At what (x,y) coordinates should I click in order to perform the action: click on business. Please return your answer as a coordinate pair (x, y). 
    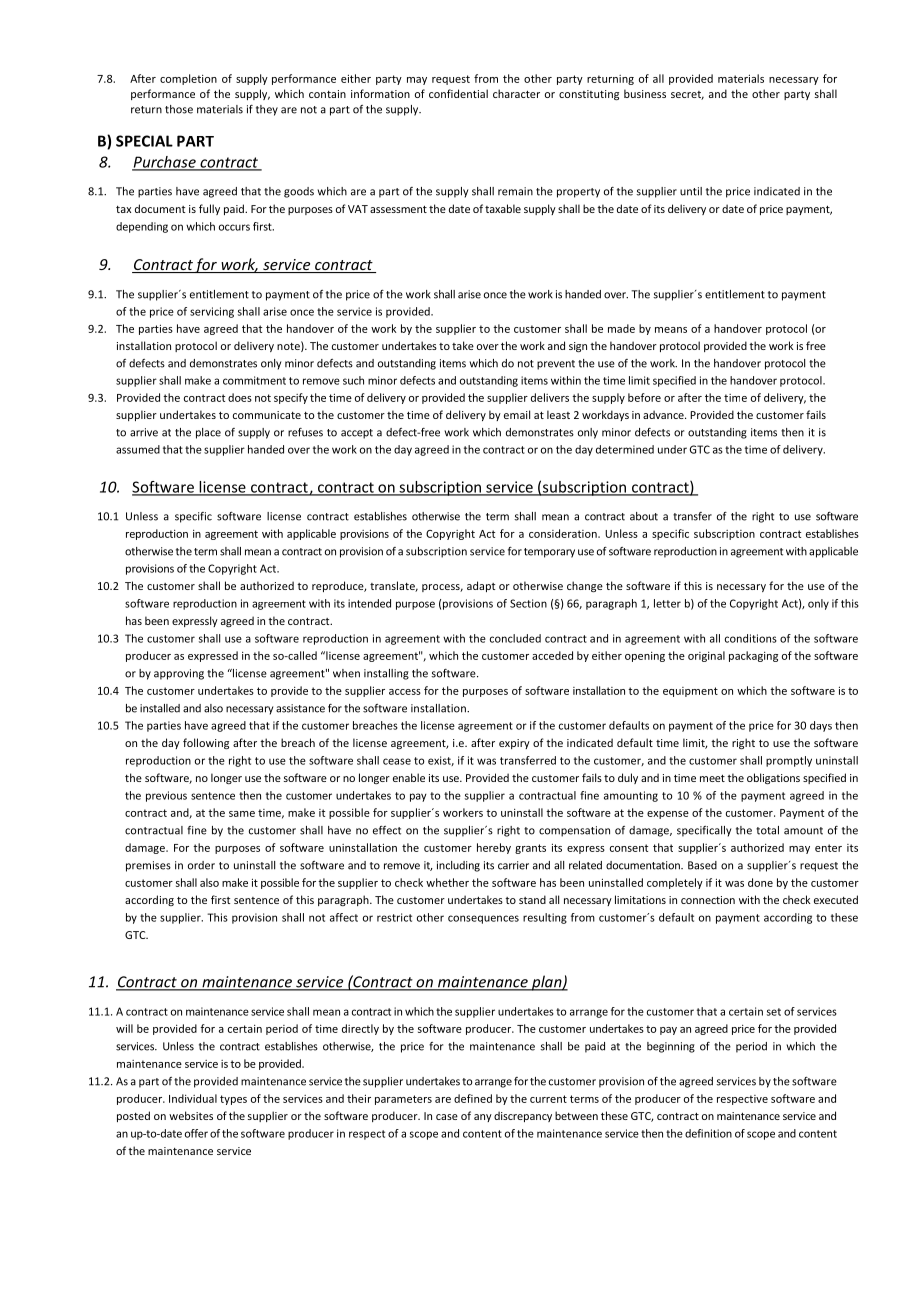
    Looking at the image, I should click on (645, 93).
